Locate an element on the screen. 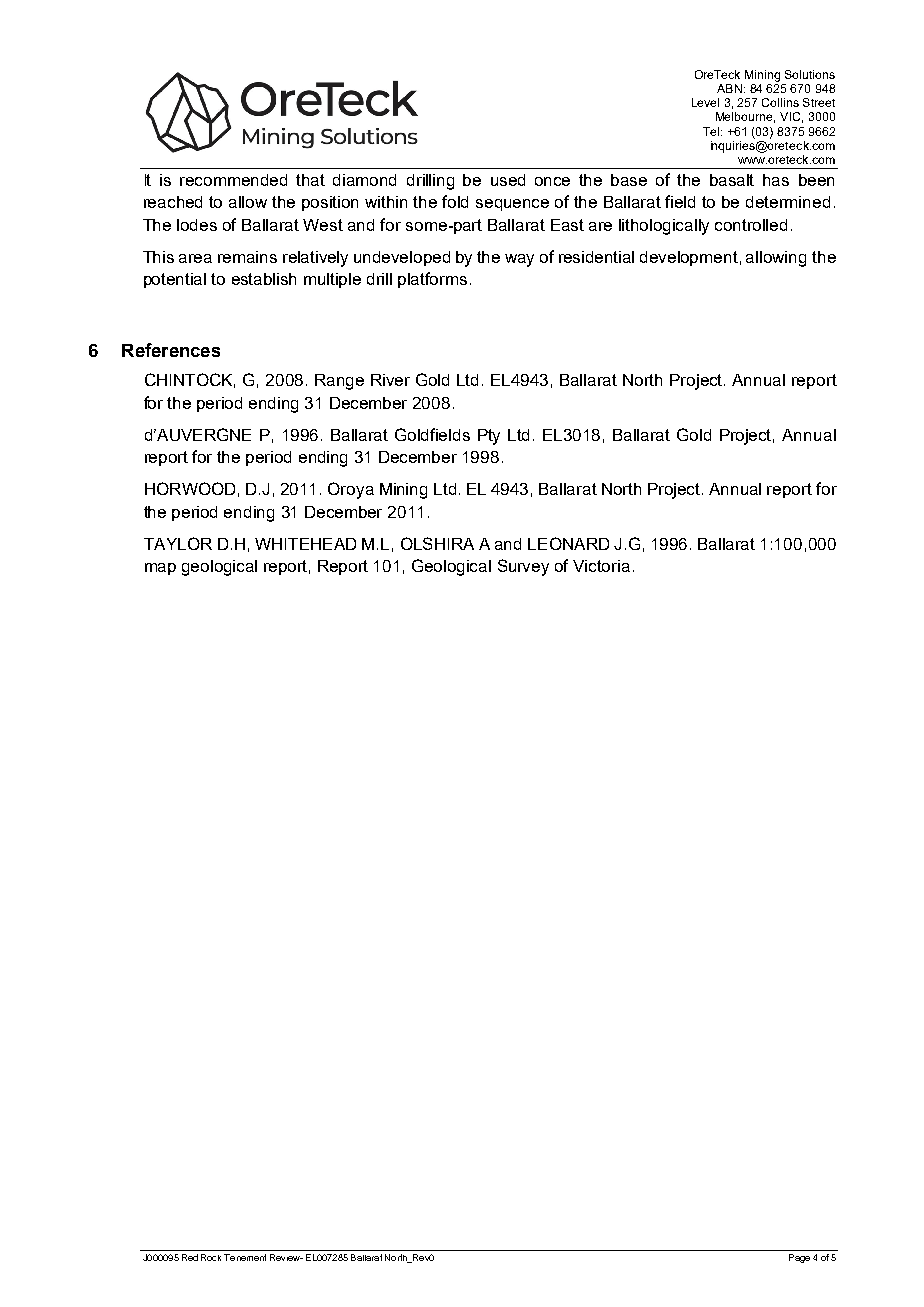  recommended is located at coordinates (233, 180).
